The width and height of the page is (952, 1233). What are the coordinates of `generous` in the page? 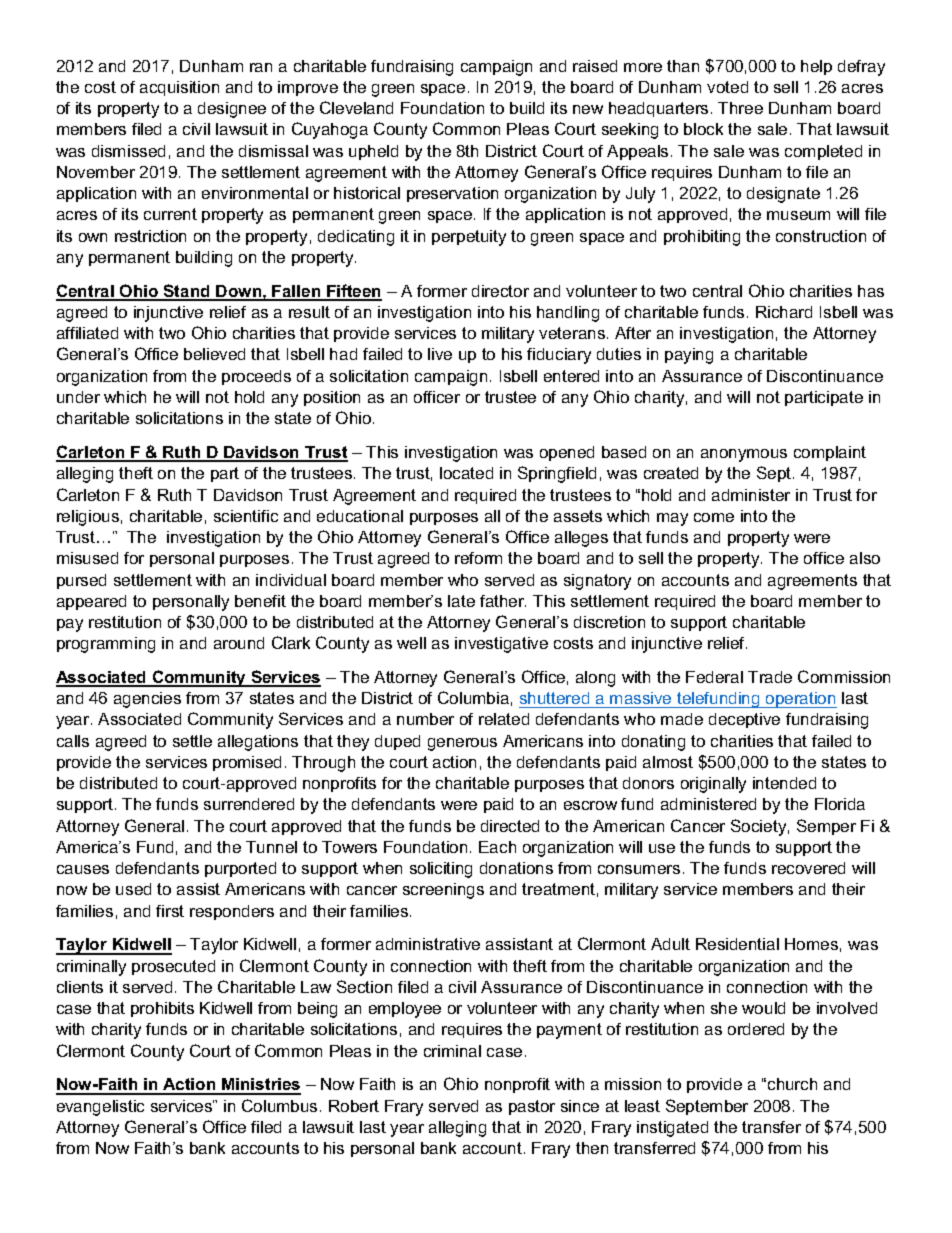 It's located at (462, 744).
